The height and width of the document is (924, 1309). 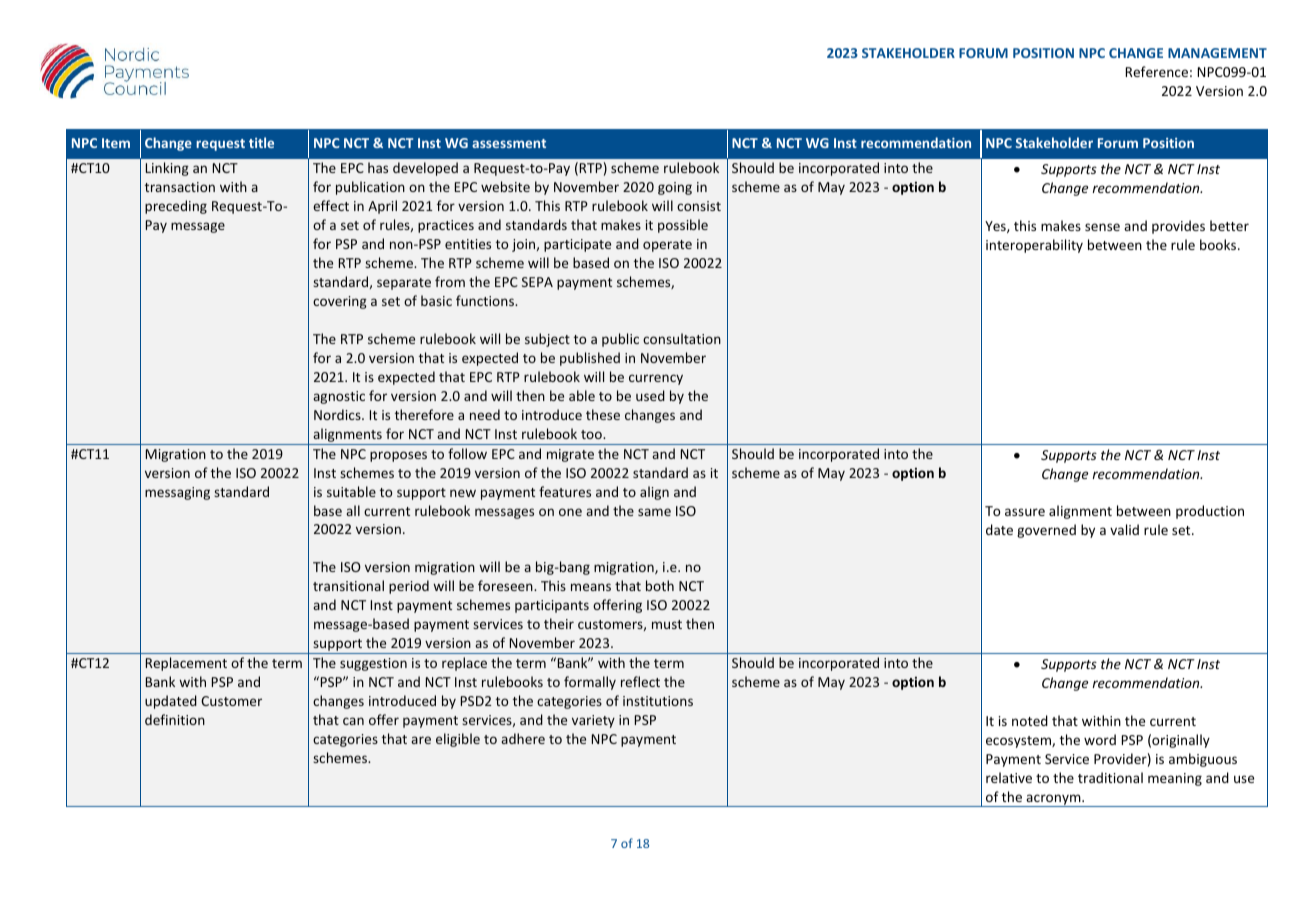 What do you see at coordinates (1100, 739) in the document?
I see `word` at bounding box center [1100, 739].
